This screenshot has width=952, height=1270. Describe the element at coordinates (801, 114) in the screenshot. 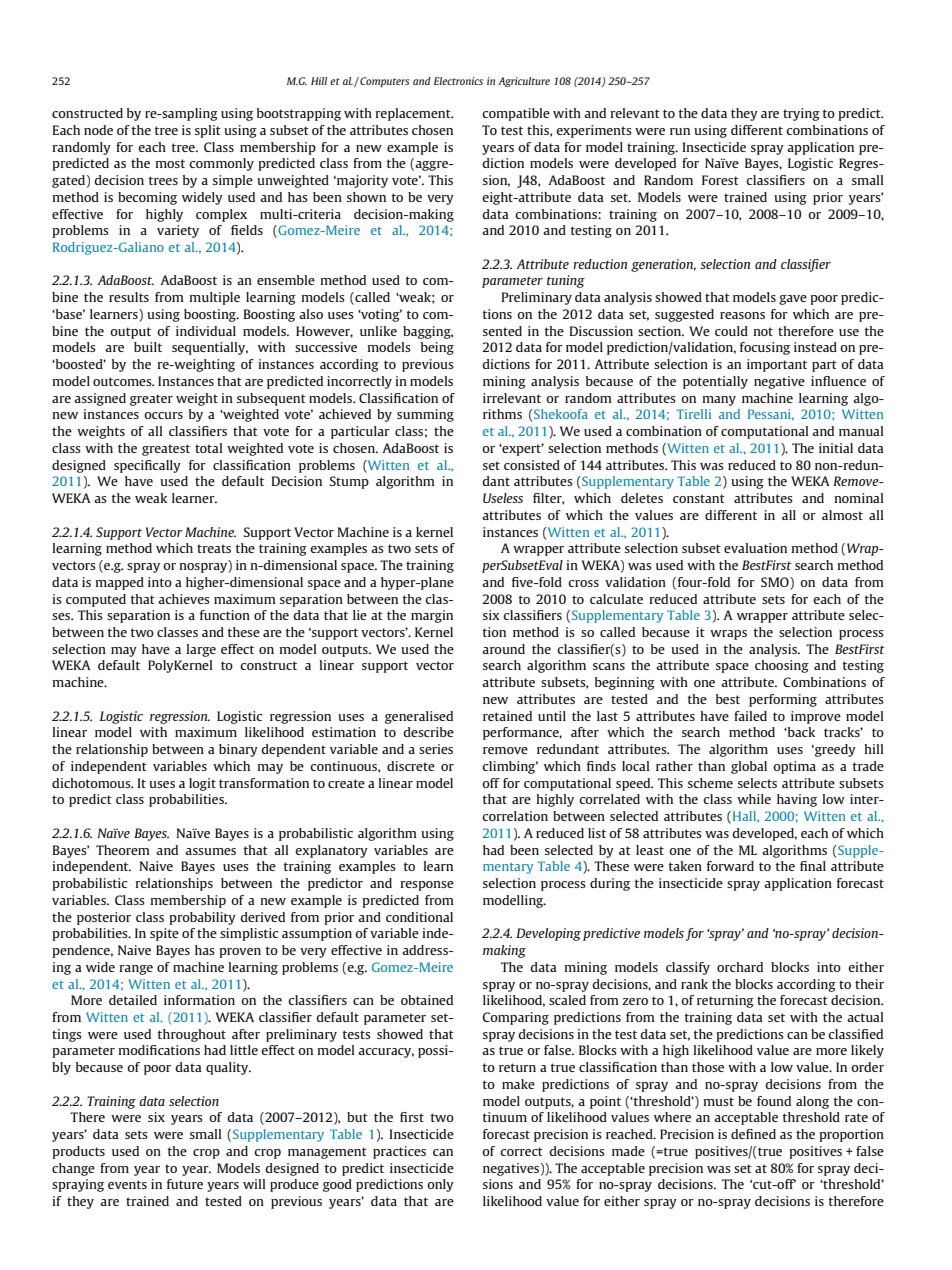

I see `trying` at that location.
